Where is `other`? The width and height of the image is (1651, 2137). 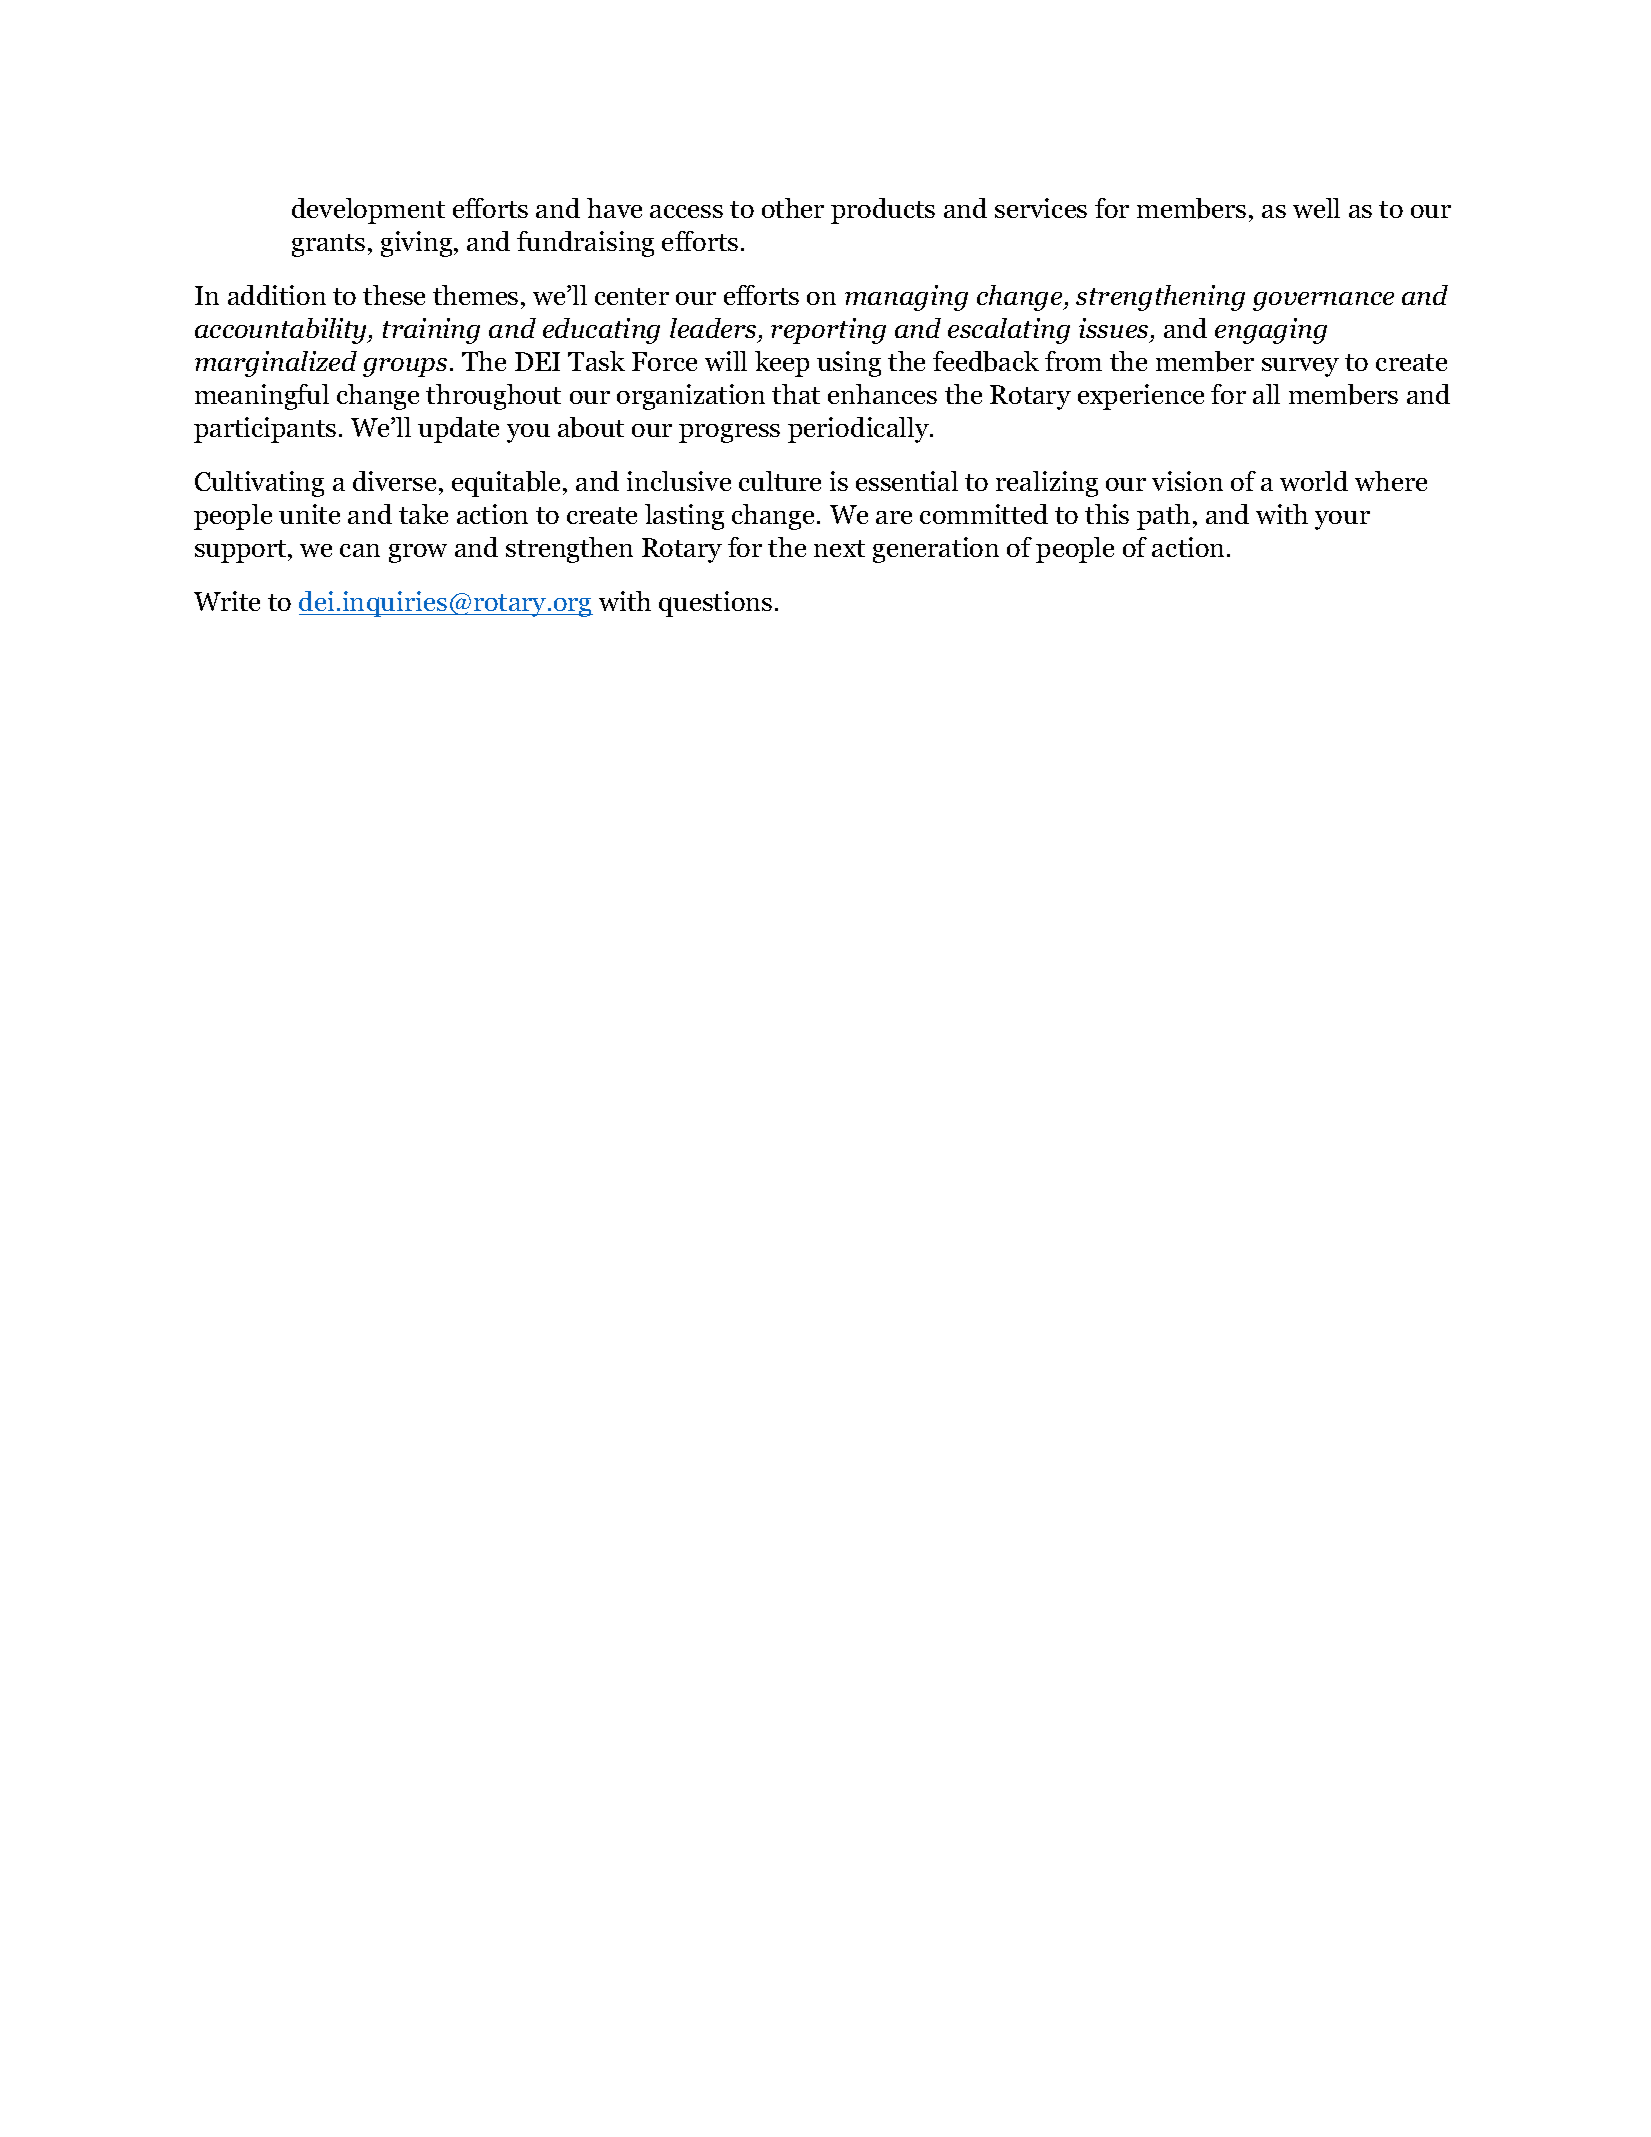 other is located at coordinates (793, 208).
